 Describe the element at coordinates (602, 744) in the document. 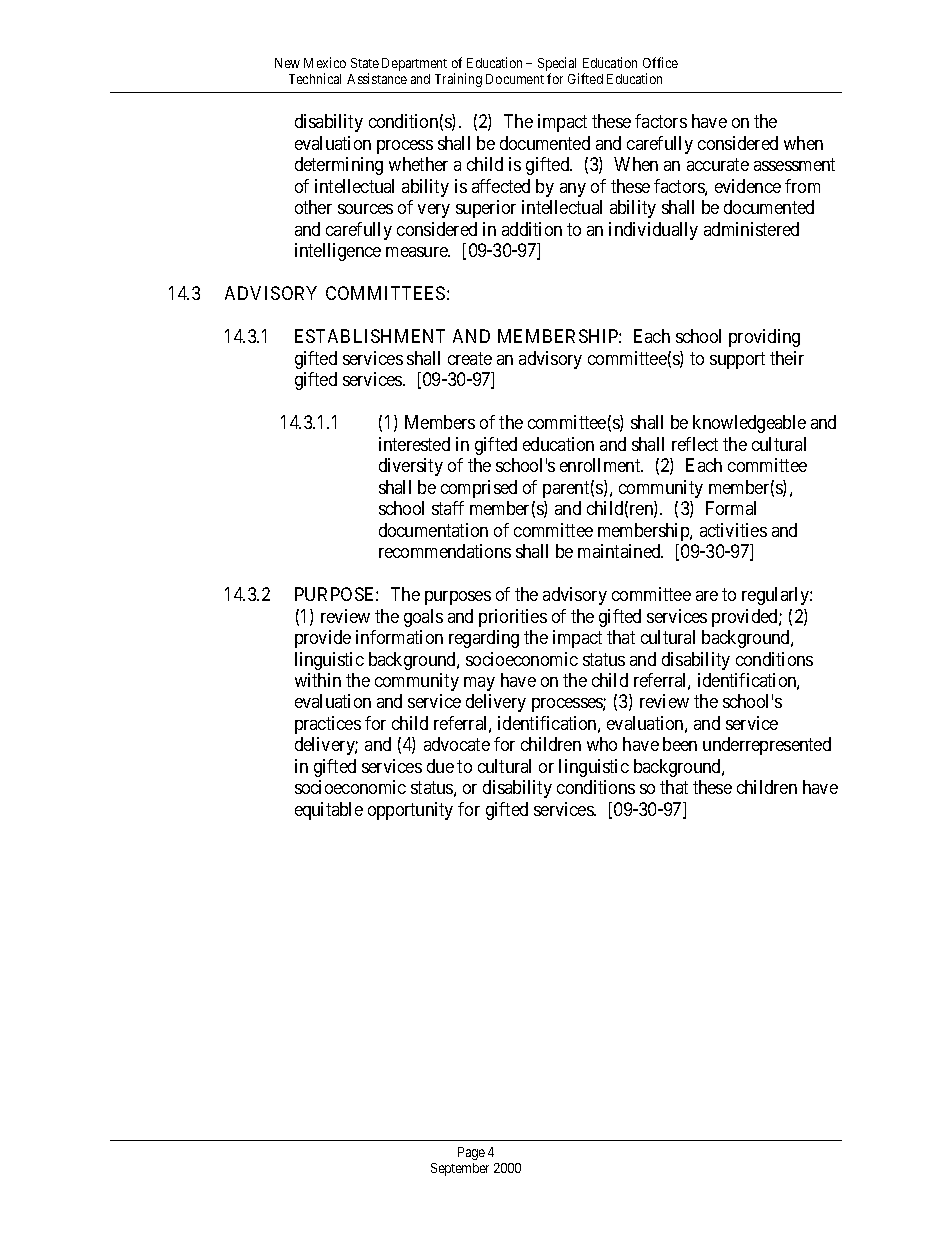

I see `who` at that location.
